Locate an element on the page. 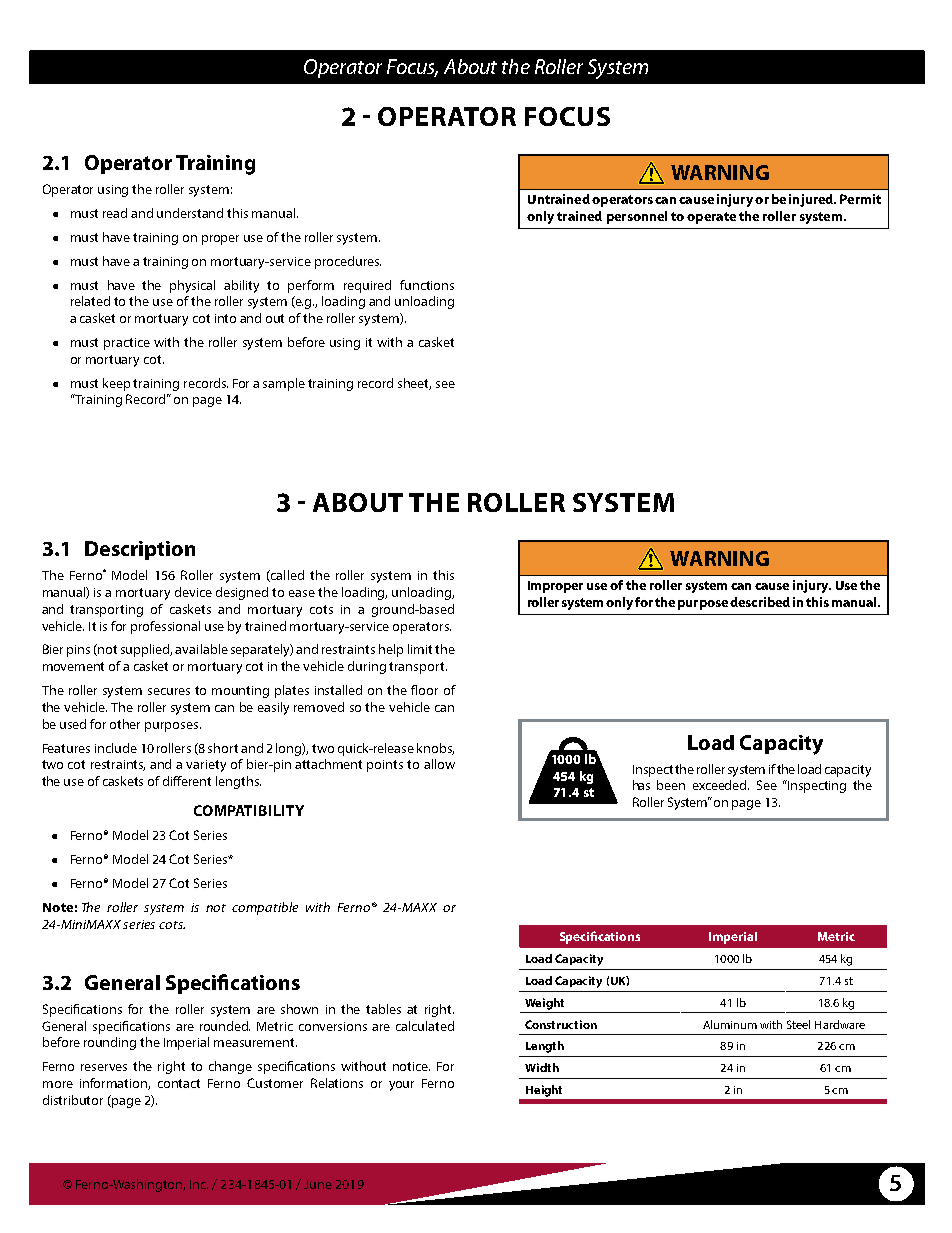 This image has width=952, height=1233. described is located at coordinates (760, 602).
